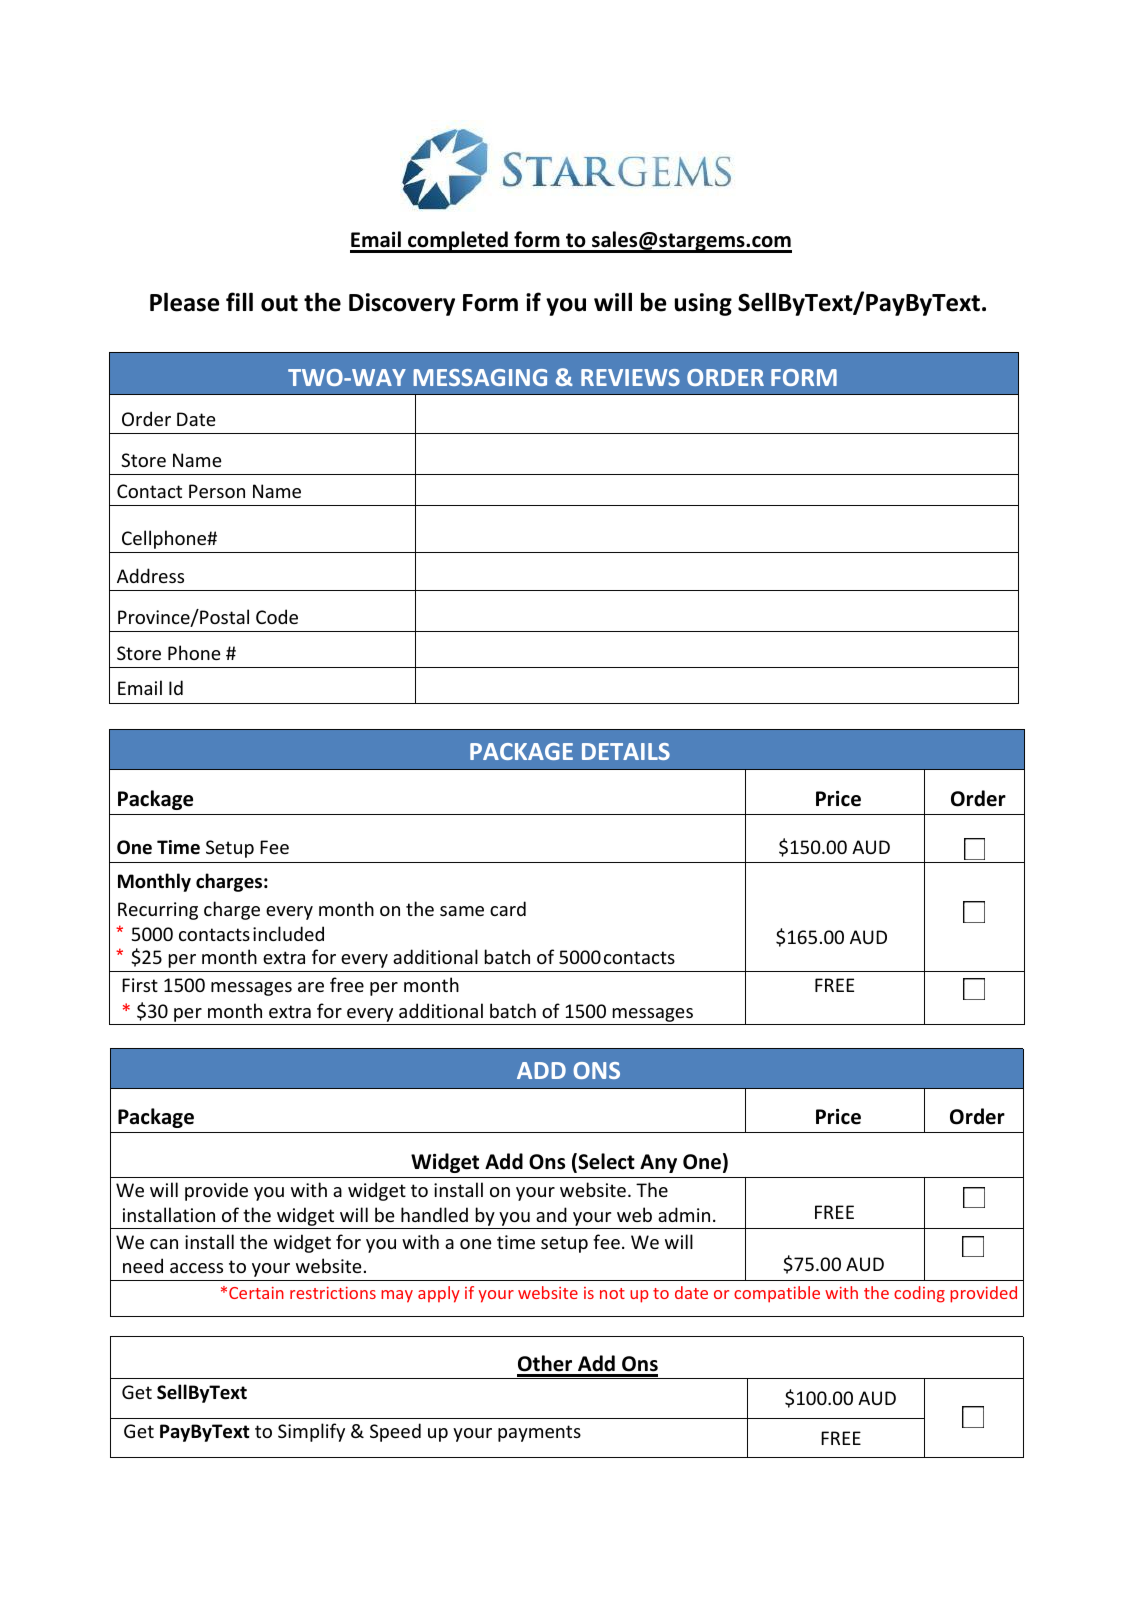  Describe the element at coordinates (311, 1432) in the image. I see `Simplify` at that location.
